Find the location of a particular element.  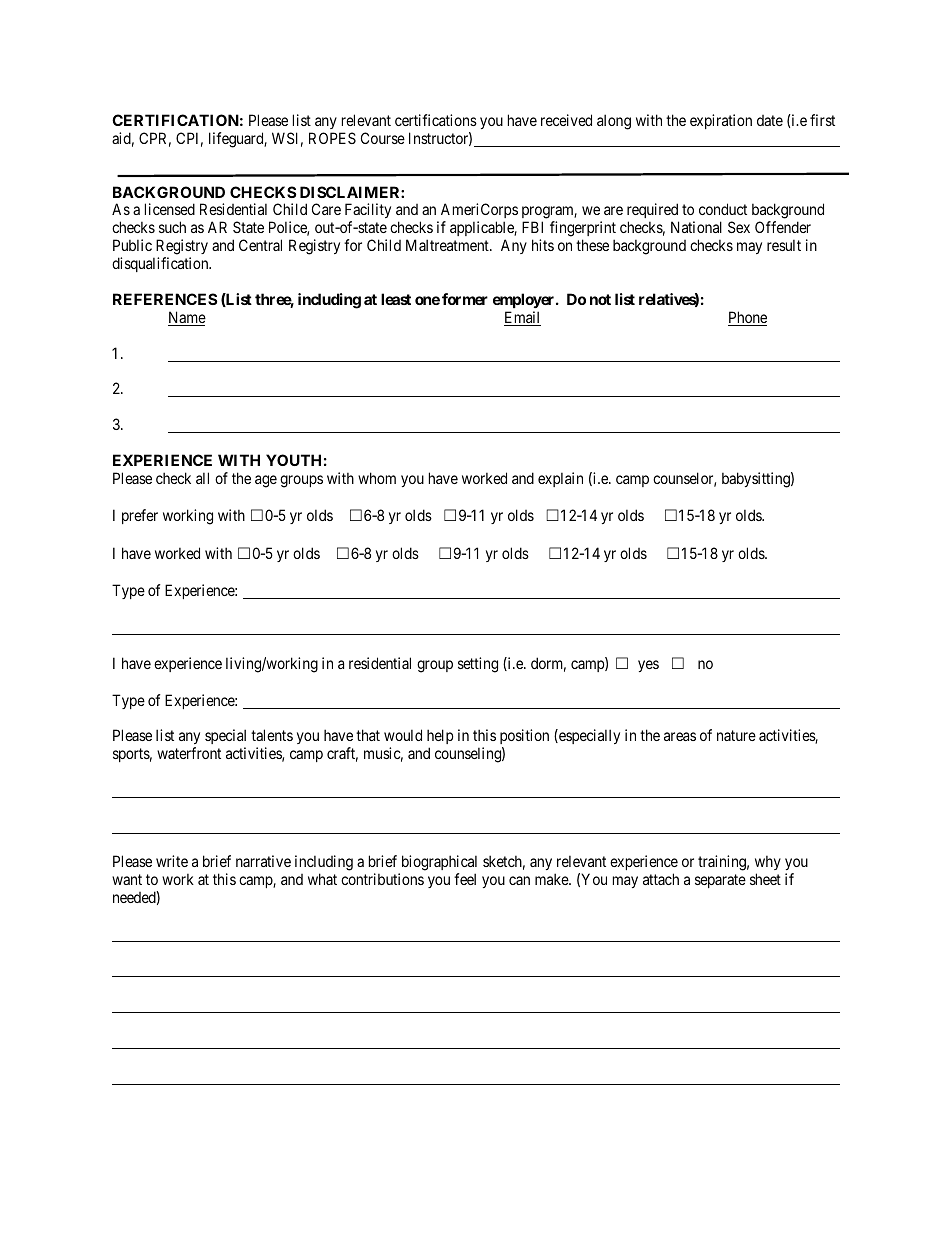

yes is located at coordinates (648, 666).
